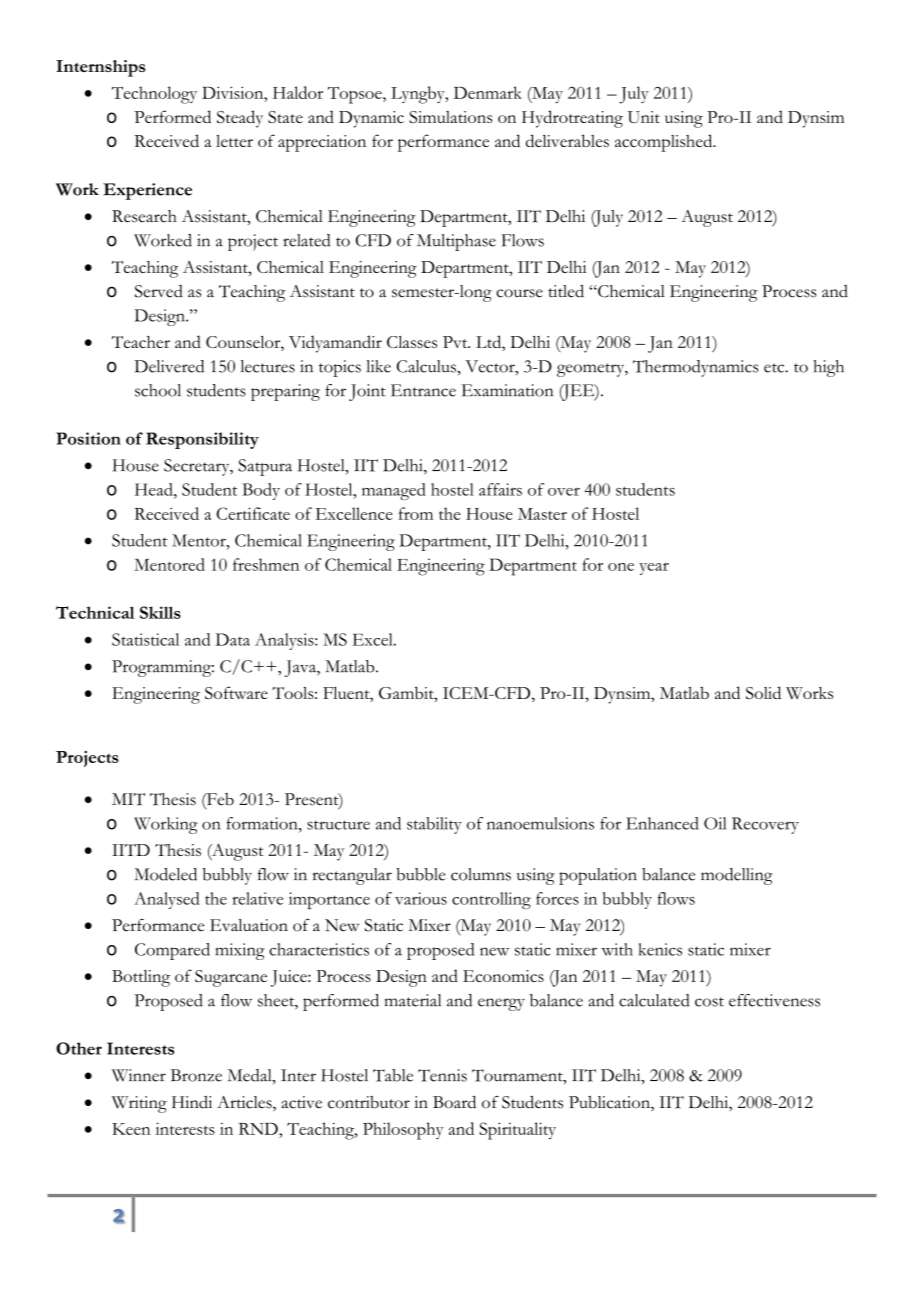 Image resolution: width=924 pixels, height=1308 pixels. I want to click on columns, so click(481, 874).
